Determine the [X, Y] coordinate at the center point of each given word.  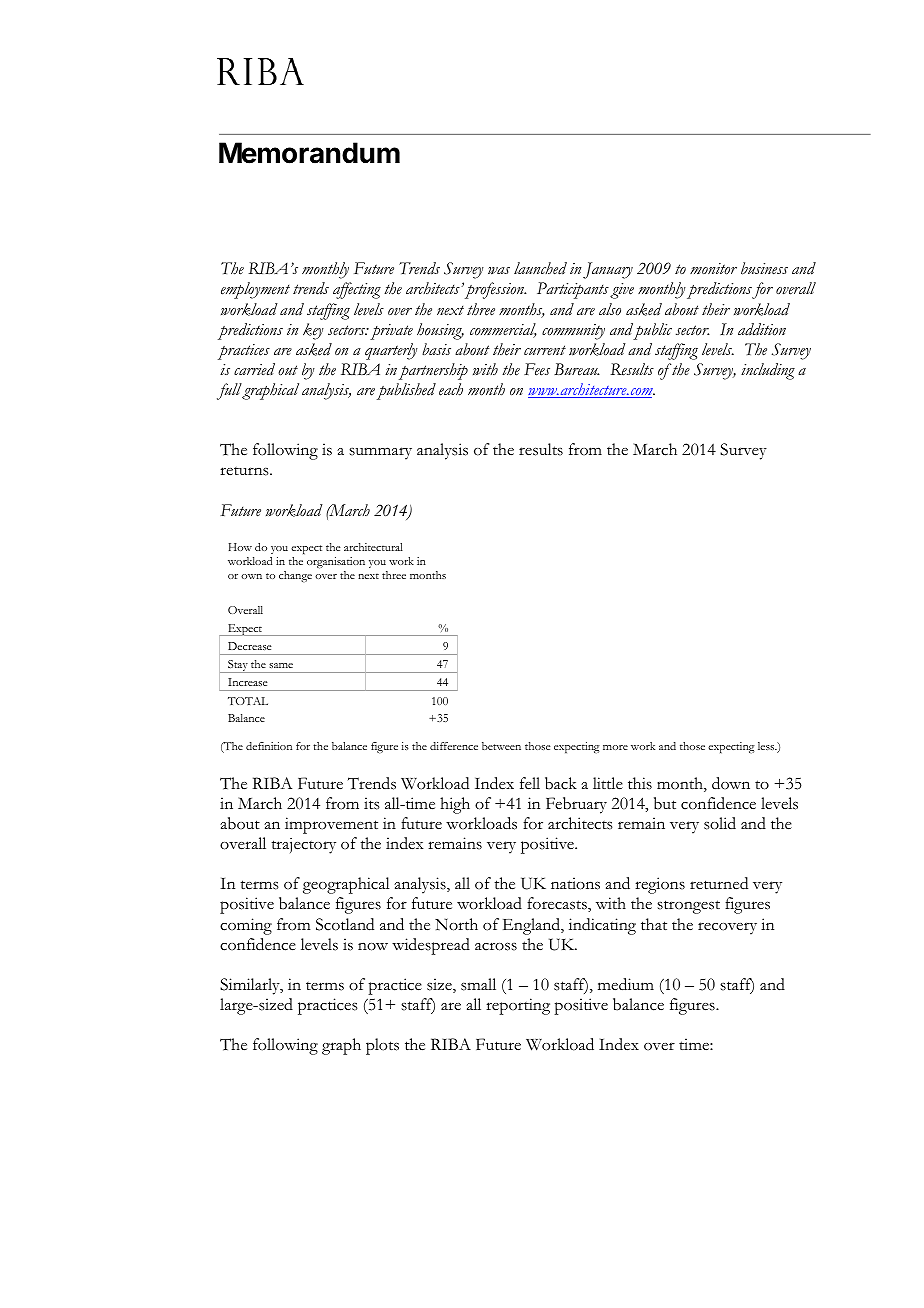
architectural [373, 547]
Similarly [251, 986]
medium [626, 984]
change [295, 576]
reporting [518, 1006]
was [499, 271]
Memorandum [309, 153]
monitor [713, 268]
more [615, 747]
